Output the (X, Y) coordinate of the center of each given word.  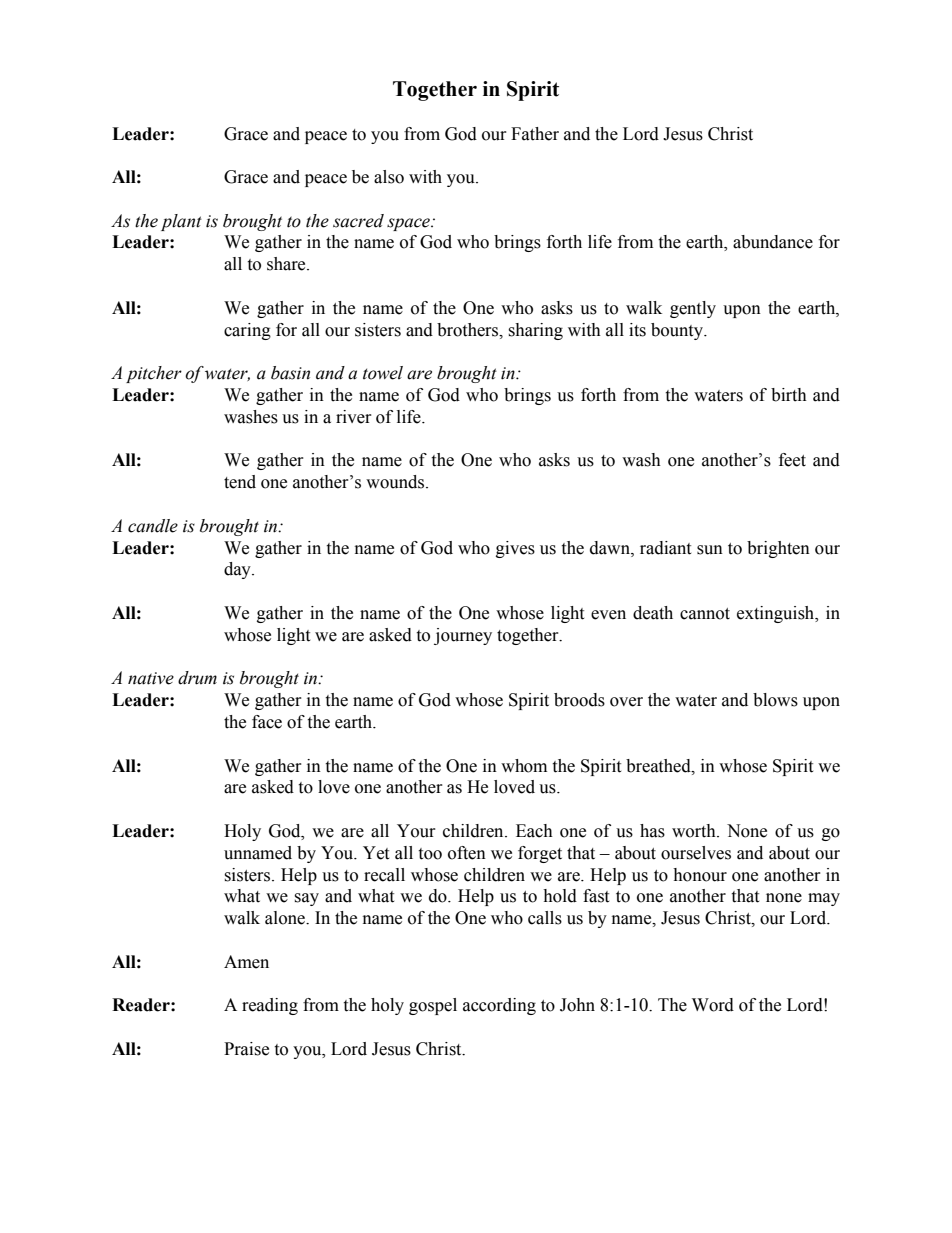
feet (792, 460)
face (267, 722)
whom (524, 766)
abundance (773, 242)
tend (240, 482)
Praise (246, 1049)
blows (775, 700)
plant (181, 222)
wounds (395, 482)
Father (535, 134)
